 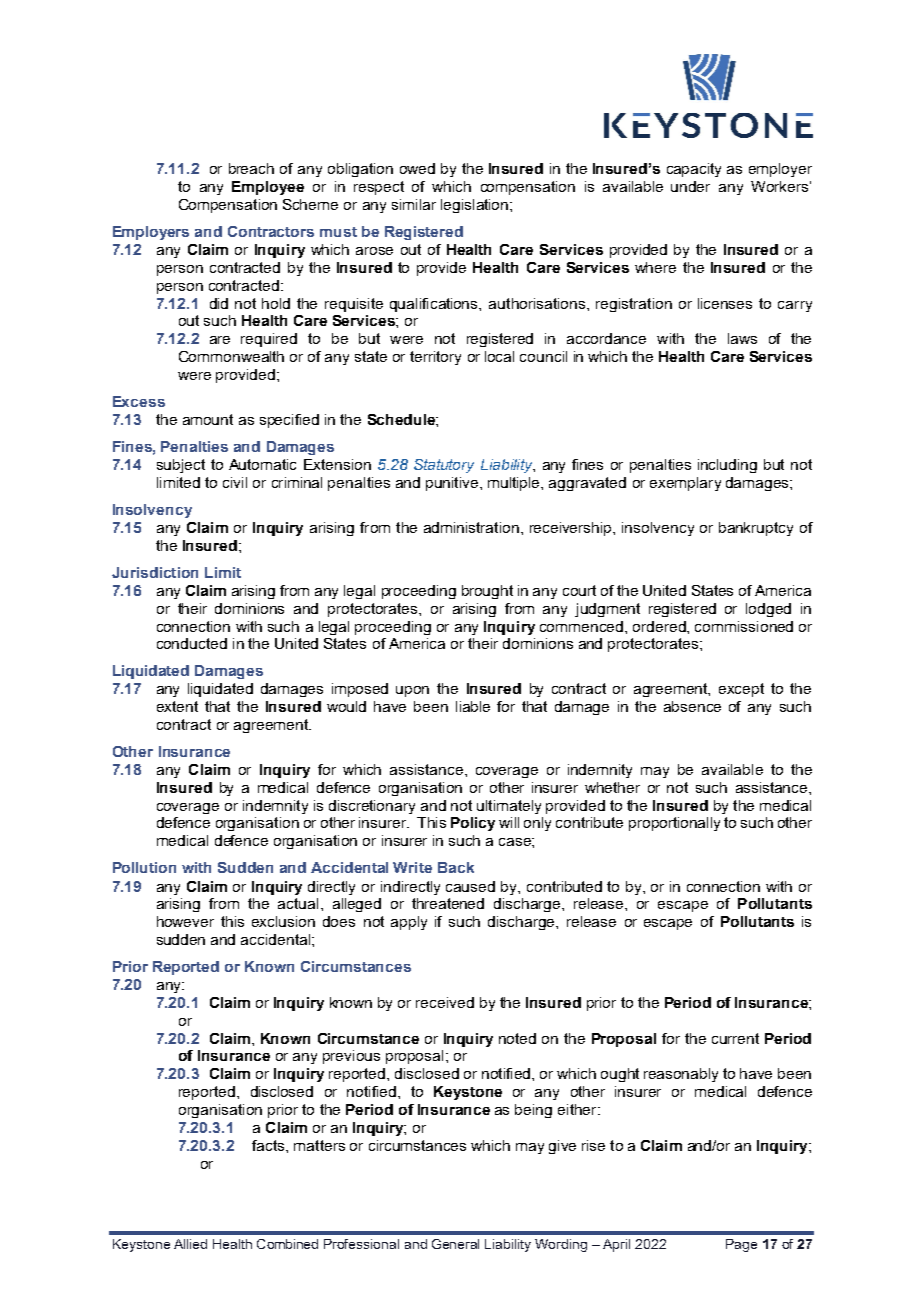 What do you see at coordinates (177, 706) in the document?
I see `extent` at bounding box center [177, 706].
